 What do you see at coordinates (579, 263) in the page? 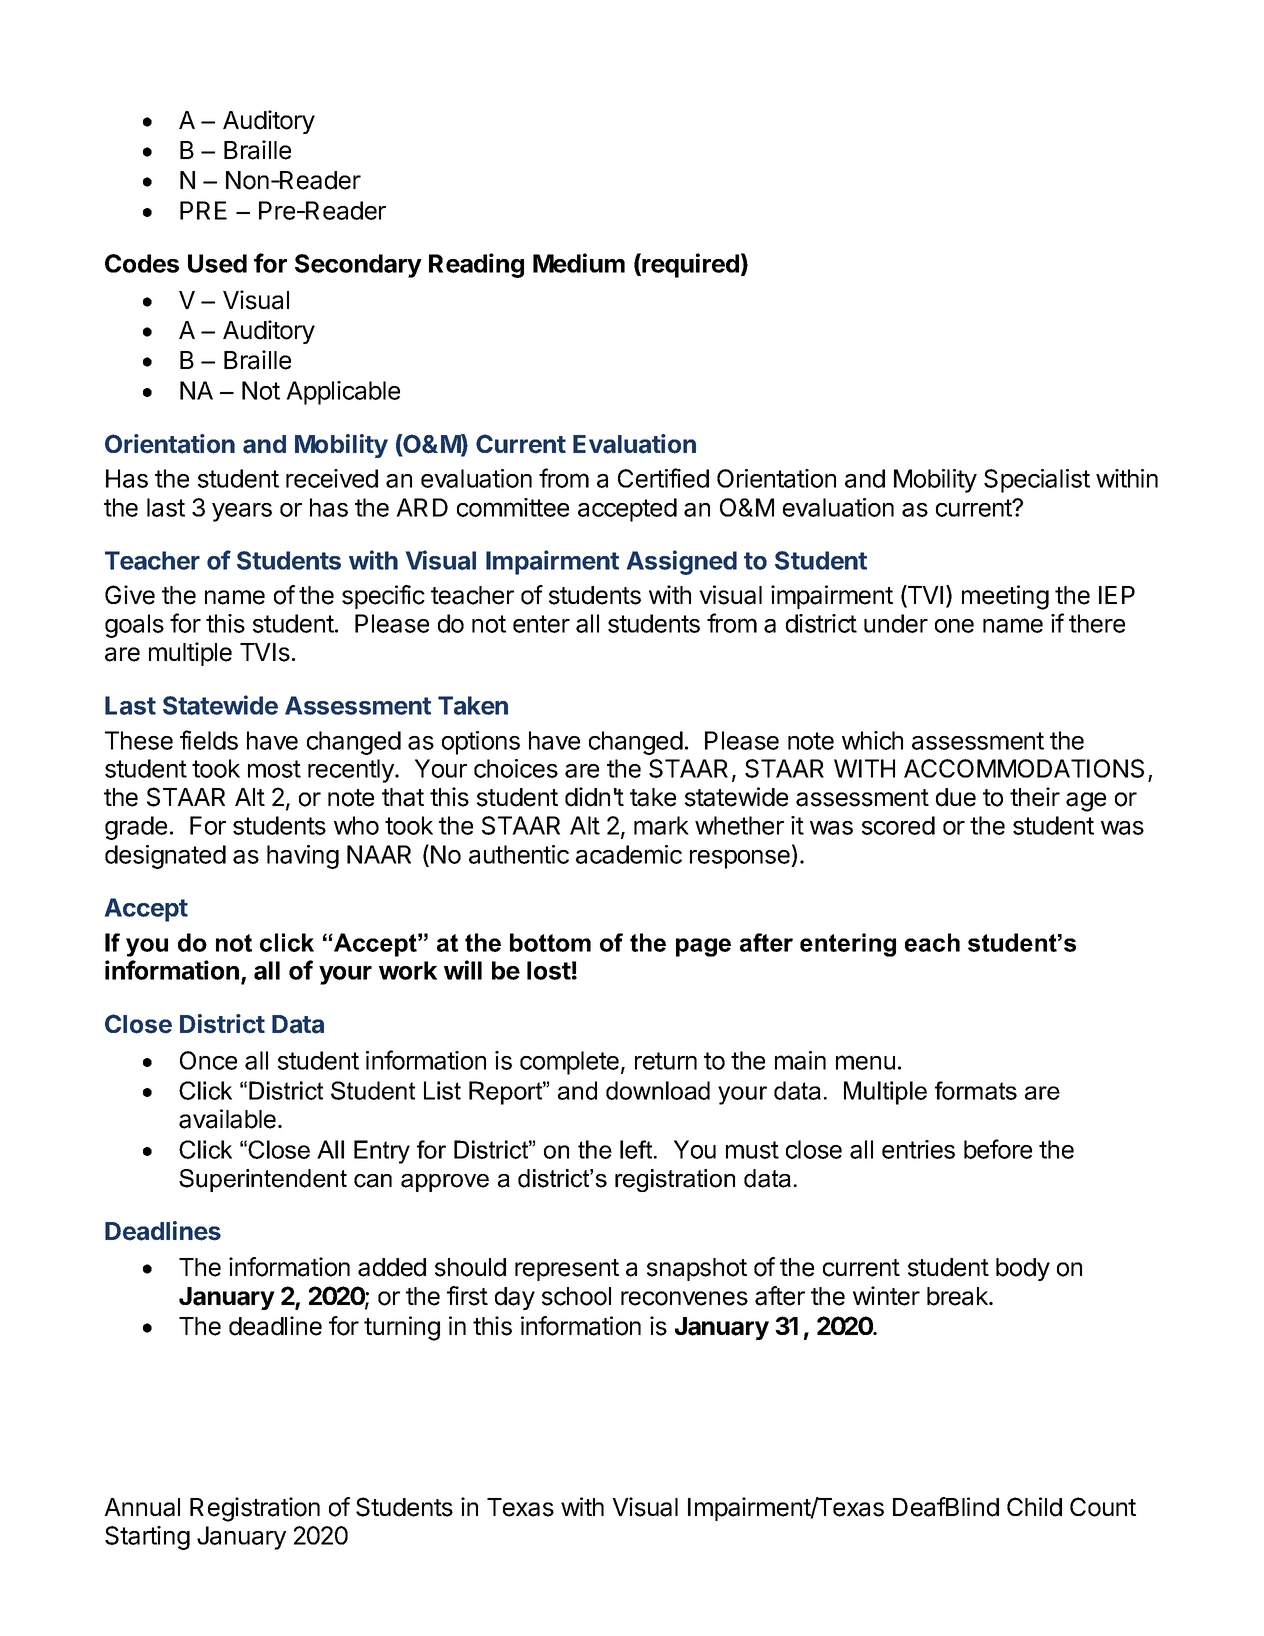
I see `Medium` at bounding box center [579, 263].
